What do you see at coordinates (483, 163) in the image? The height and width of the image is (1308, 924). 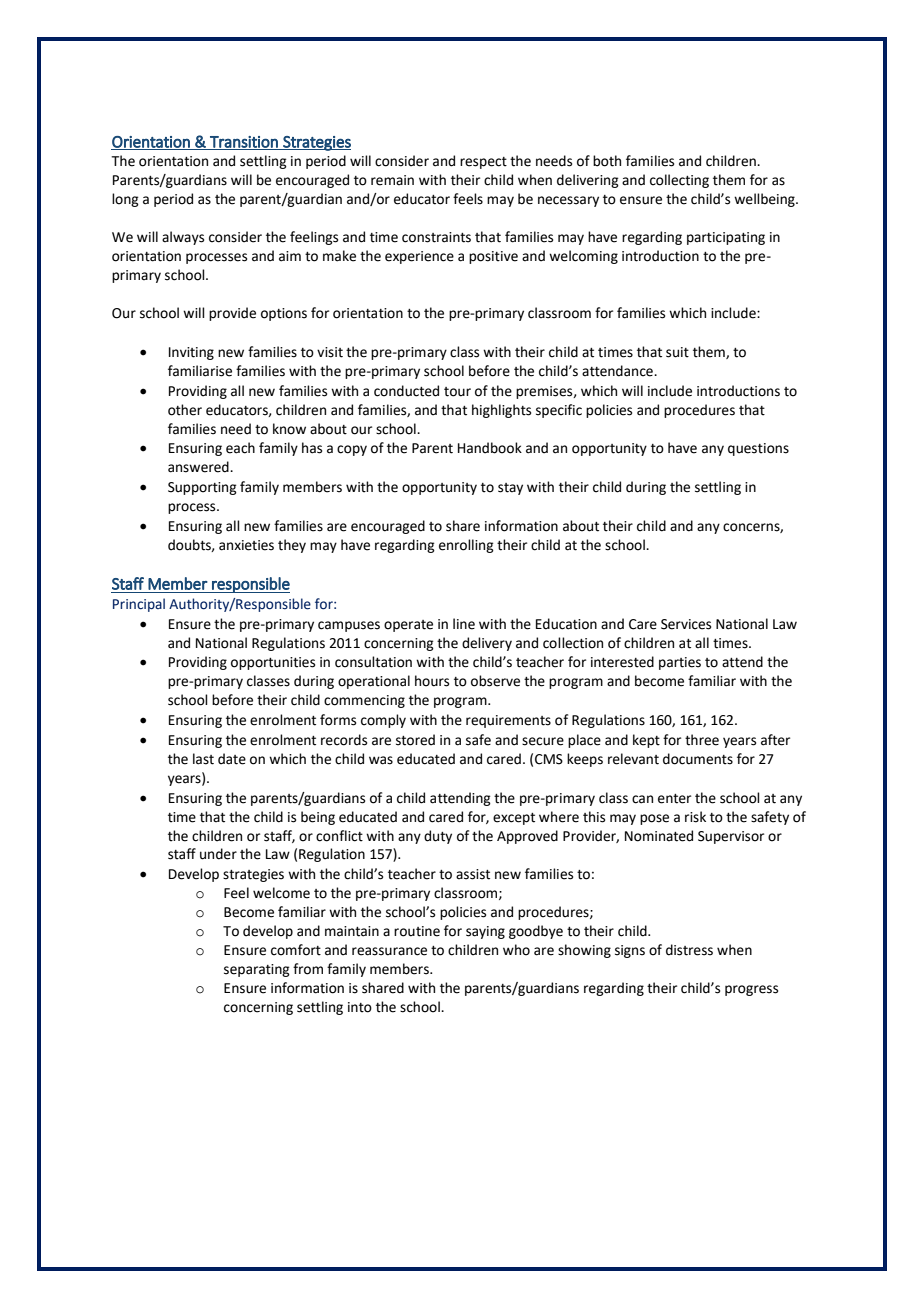 I see `respect` at bounding box center [483, 163].
